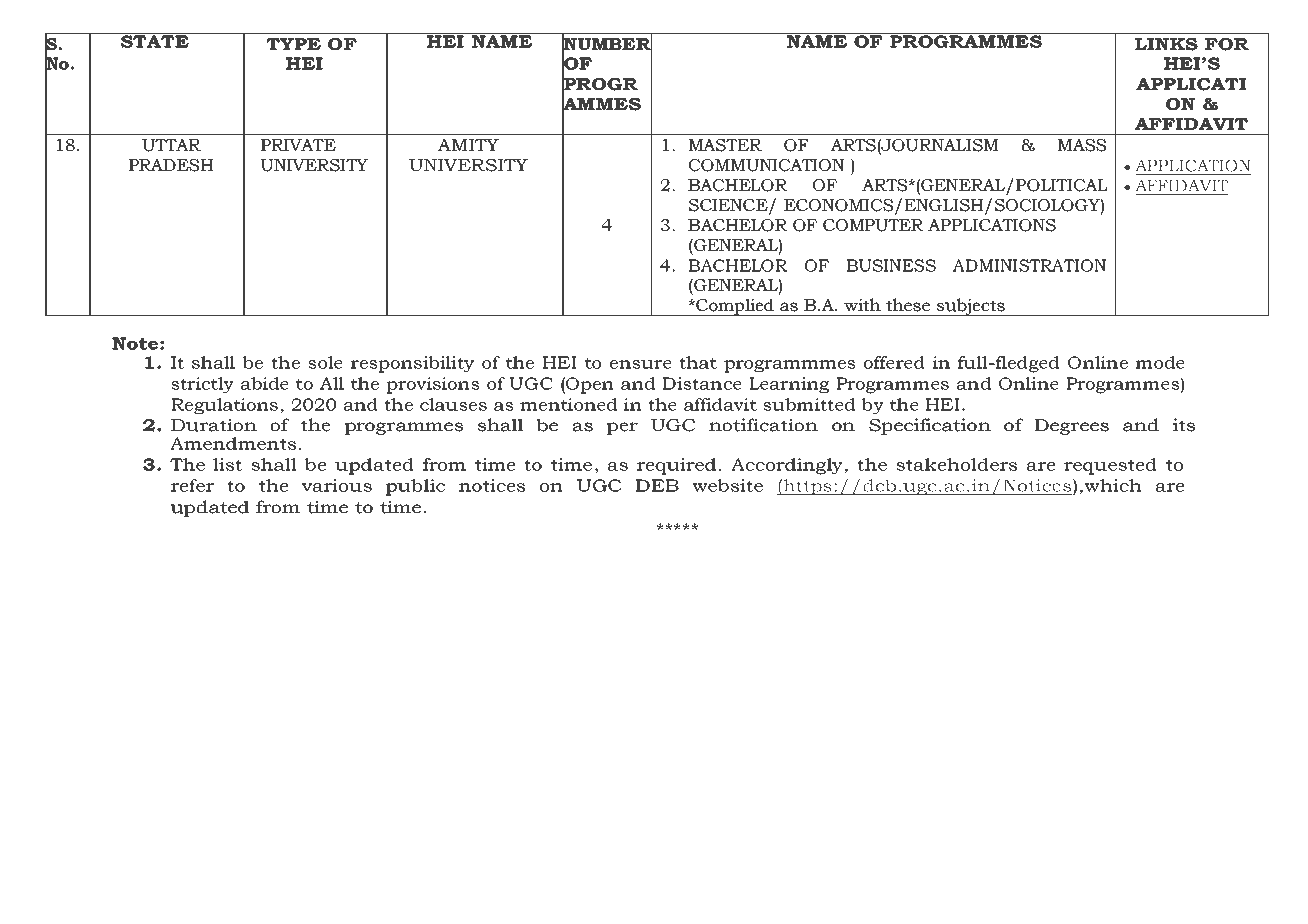  What do you see at coordinates (1166, 44) in the screenshot?
I see `LINKS` at bounding box center [1166, 44].
